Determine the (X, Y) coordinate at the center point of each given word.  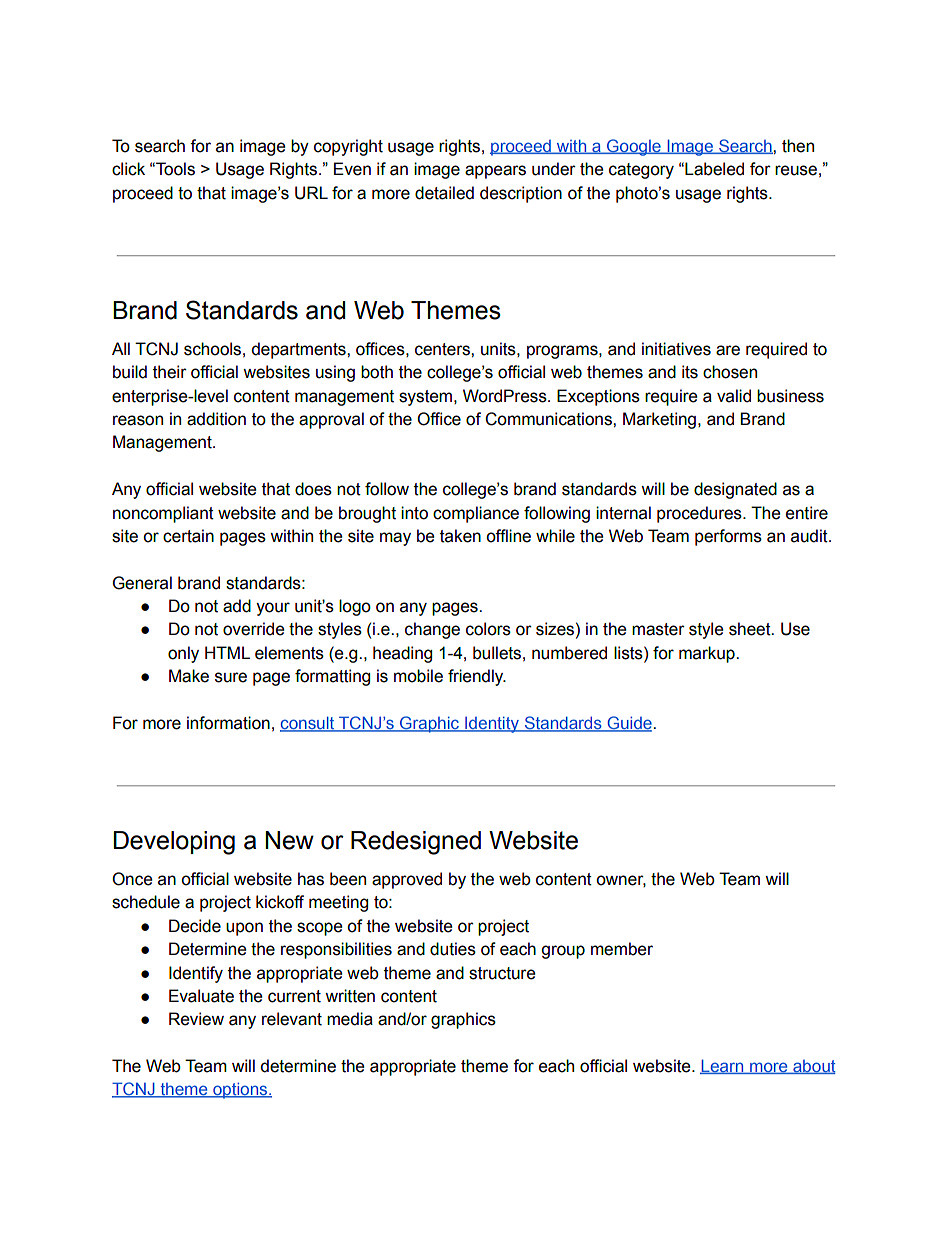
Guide (629, 723)
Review (196, 1019)
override (254, 629)
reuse (796, 170)
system (427, 398)
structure (502, 973)
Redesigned (416, 843)
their (170, 372)
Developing (174, 843)
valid (734, 396)
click (128, 169)
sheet (751, 629)
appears (495, 172)
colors (488, 629)
